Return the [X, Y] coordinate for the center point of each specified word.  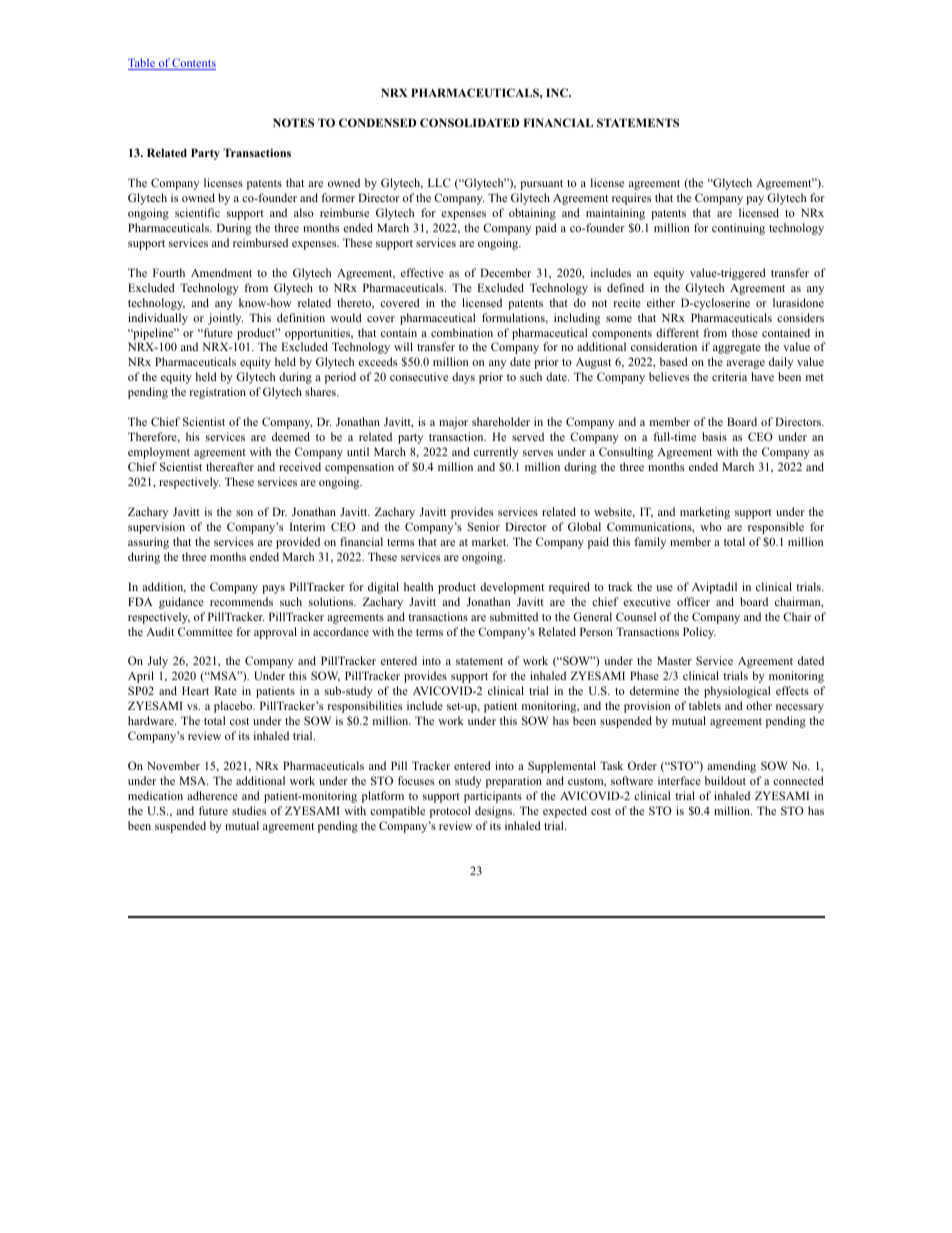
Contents [193, 64]
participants [493, 797]
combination [462, 332]
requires [631, 199]
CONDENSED [377, 122]
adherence [212, 795]
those [745, 332]
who [711, 526]
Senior [484, 526]
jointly [225, 319]
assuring [148, 543]
